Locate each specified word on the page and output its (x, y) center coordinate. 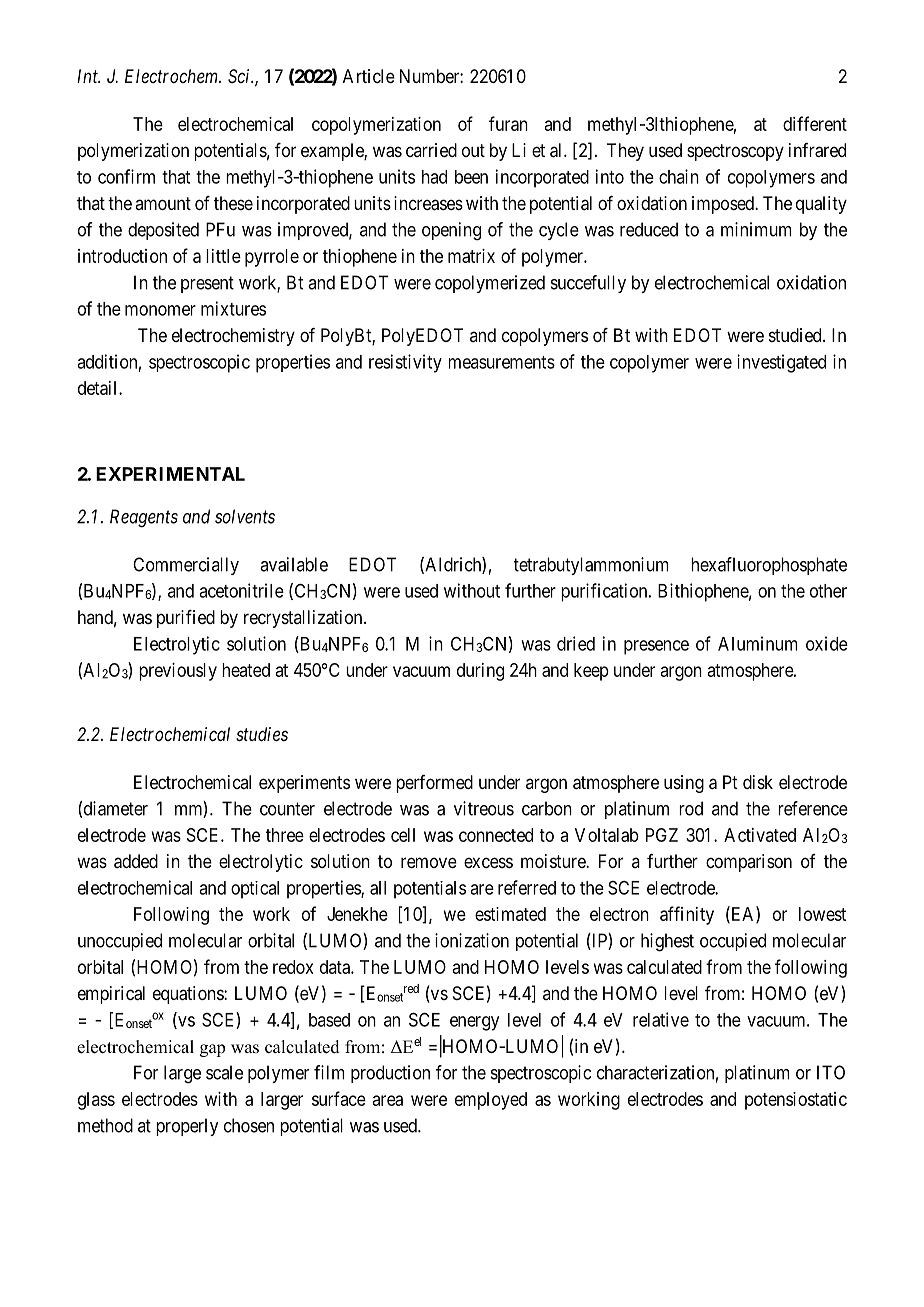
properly (187, 1127)
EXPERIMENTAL (170, 474)
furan (508, 123)
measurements (502, 362)
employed (491, 1101)
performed (434, 784)
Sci (240, 76)
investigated (782, 363)
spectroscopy (735, 152)
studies (262, 734)
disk (758, 782)
